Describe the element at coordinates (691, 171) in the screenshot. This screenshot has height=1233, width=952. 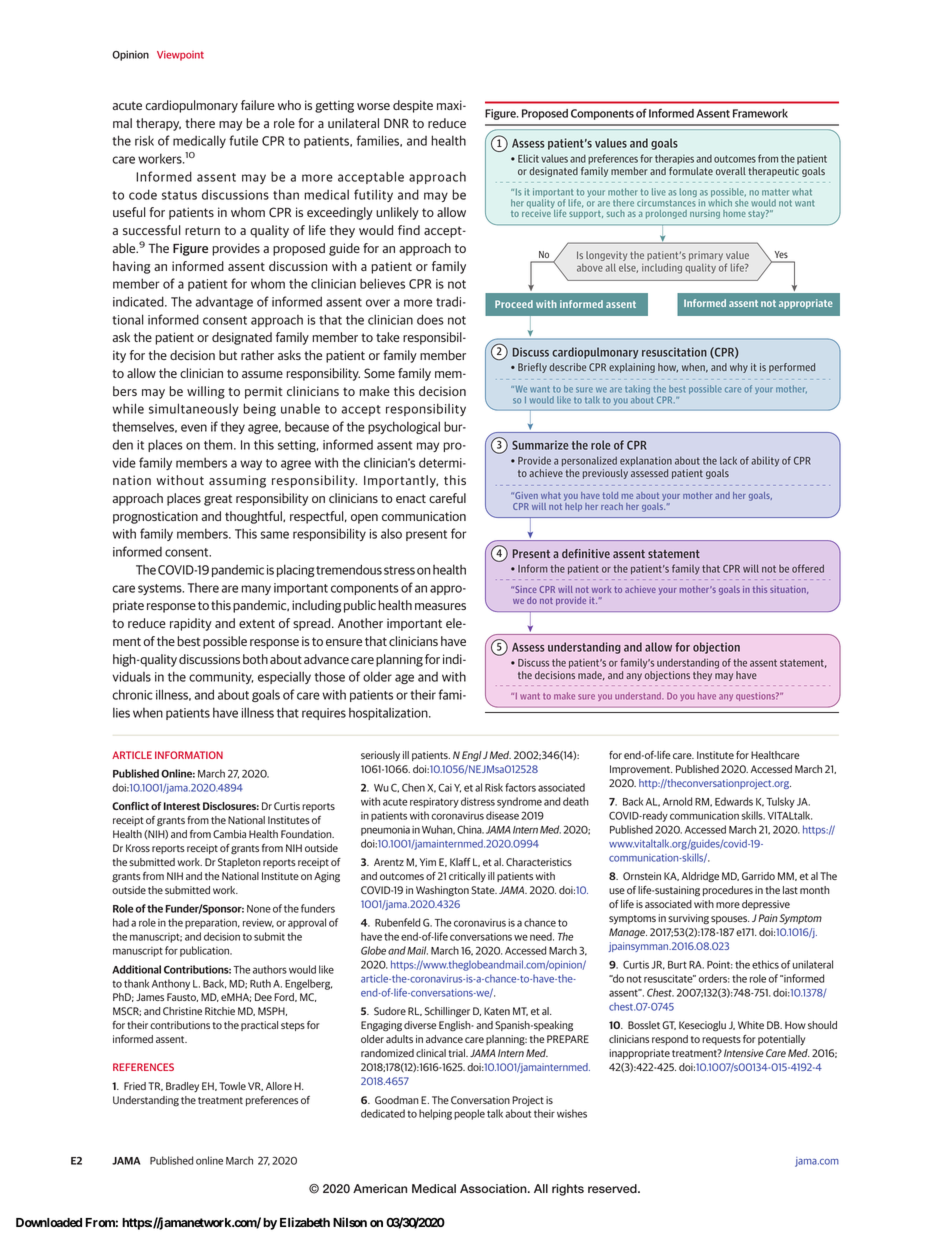
I see `formulate` at that location.
